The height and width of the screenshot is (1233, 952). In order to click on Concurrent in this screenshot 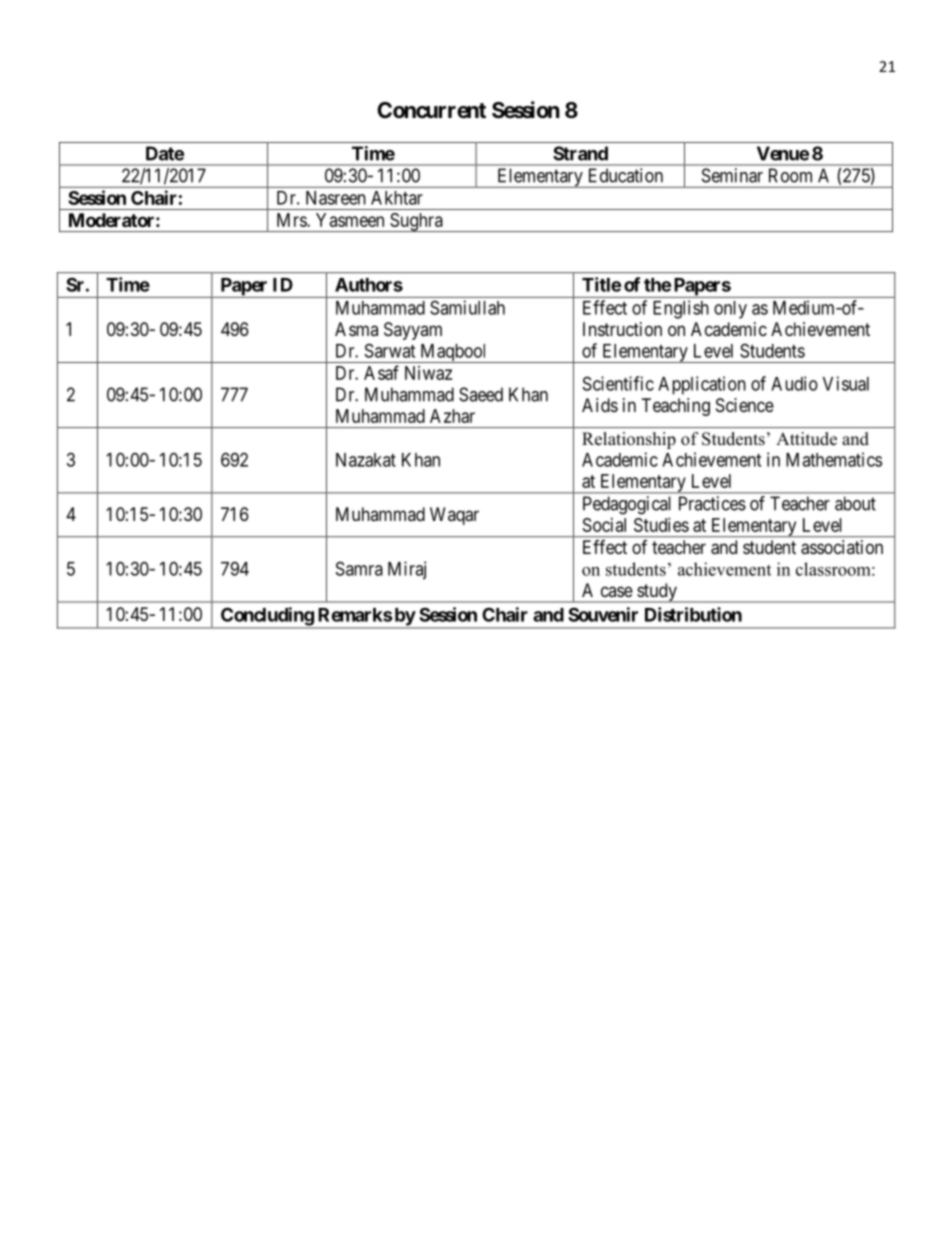, I will do `click(431, 110)`.
